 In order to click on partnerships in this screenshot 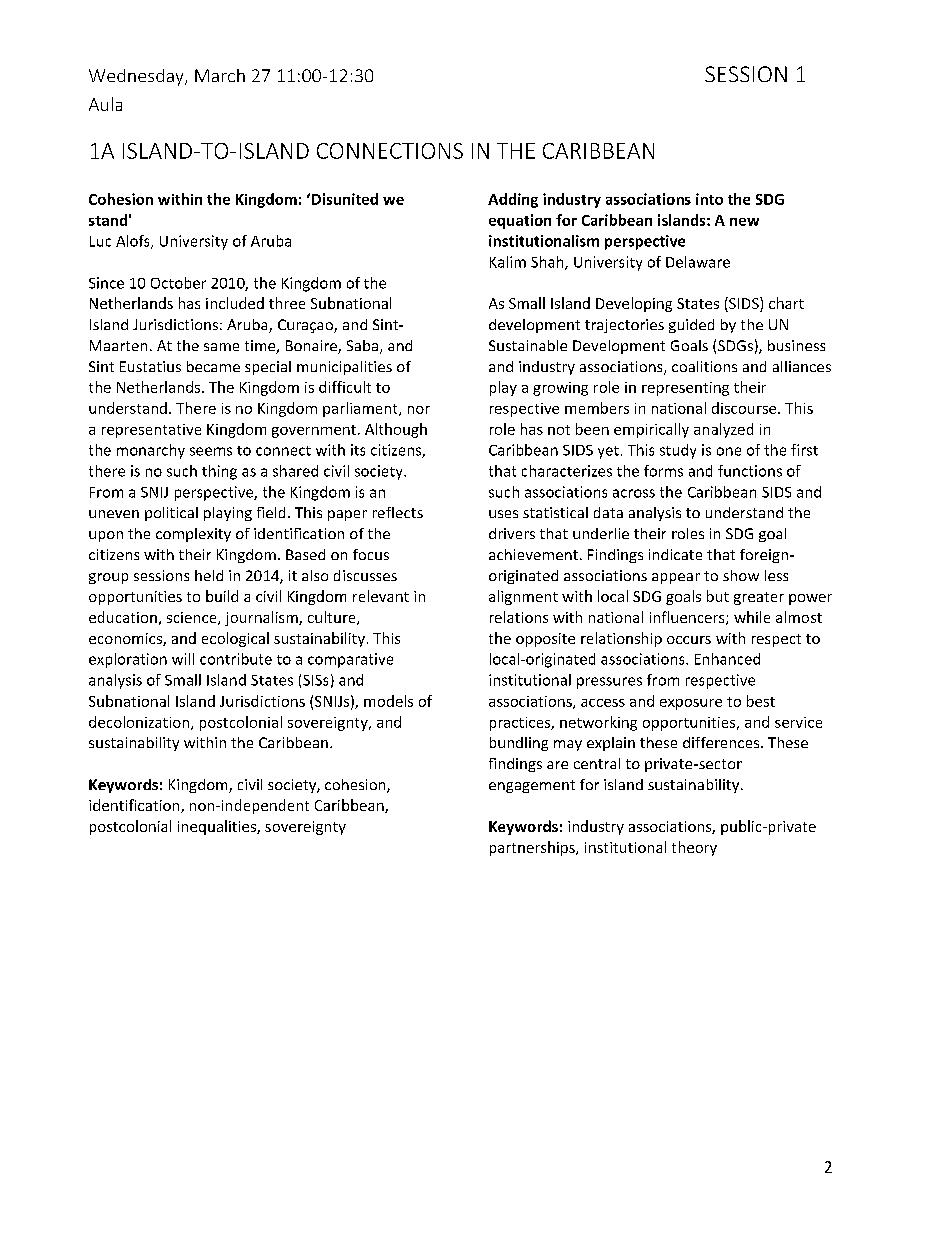, I will do `click(533, 848)`.
